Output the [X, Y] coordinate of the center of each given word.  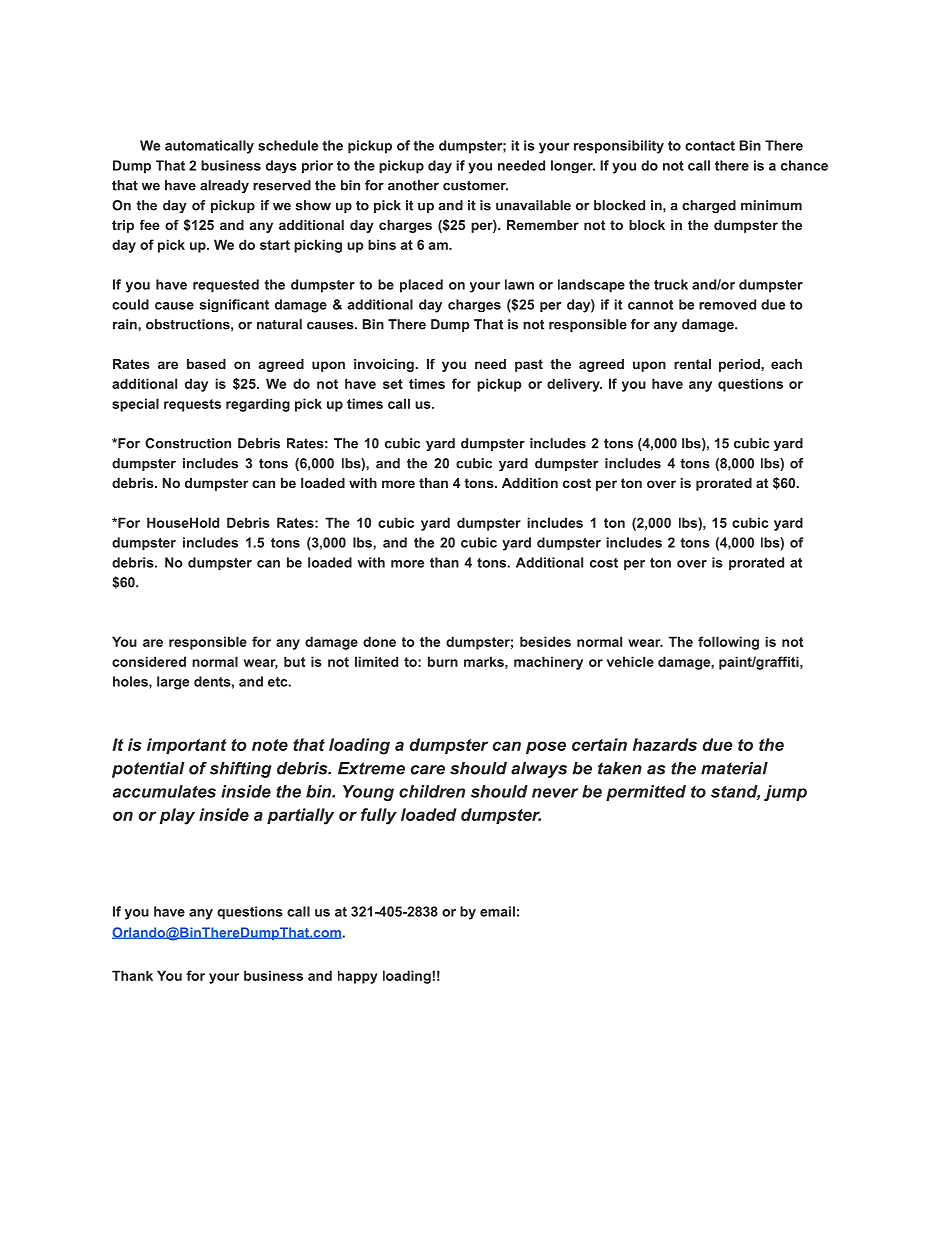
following [728, 643]
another [413, 185]
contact [710, 146]
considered [149, 661]
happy [358, 977]
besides [545, 641]
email [497, 911]
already [224, 186]
